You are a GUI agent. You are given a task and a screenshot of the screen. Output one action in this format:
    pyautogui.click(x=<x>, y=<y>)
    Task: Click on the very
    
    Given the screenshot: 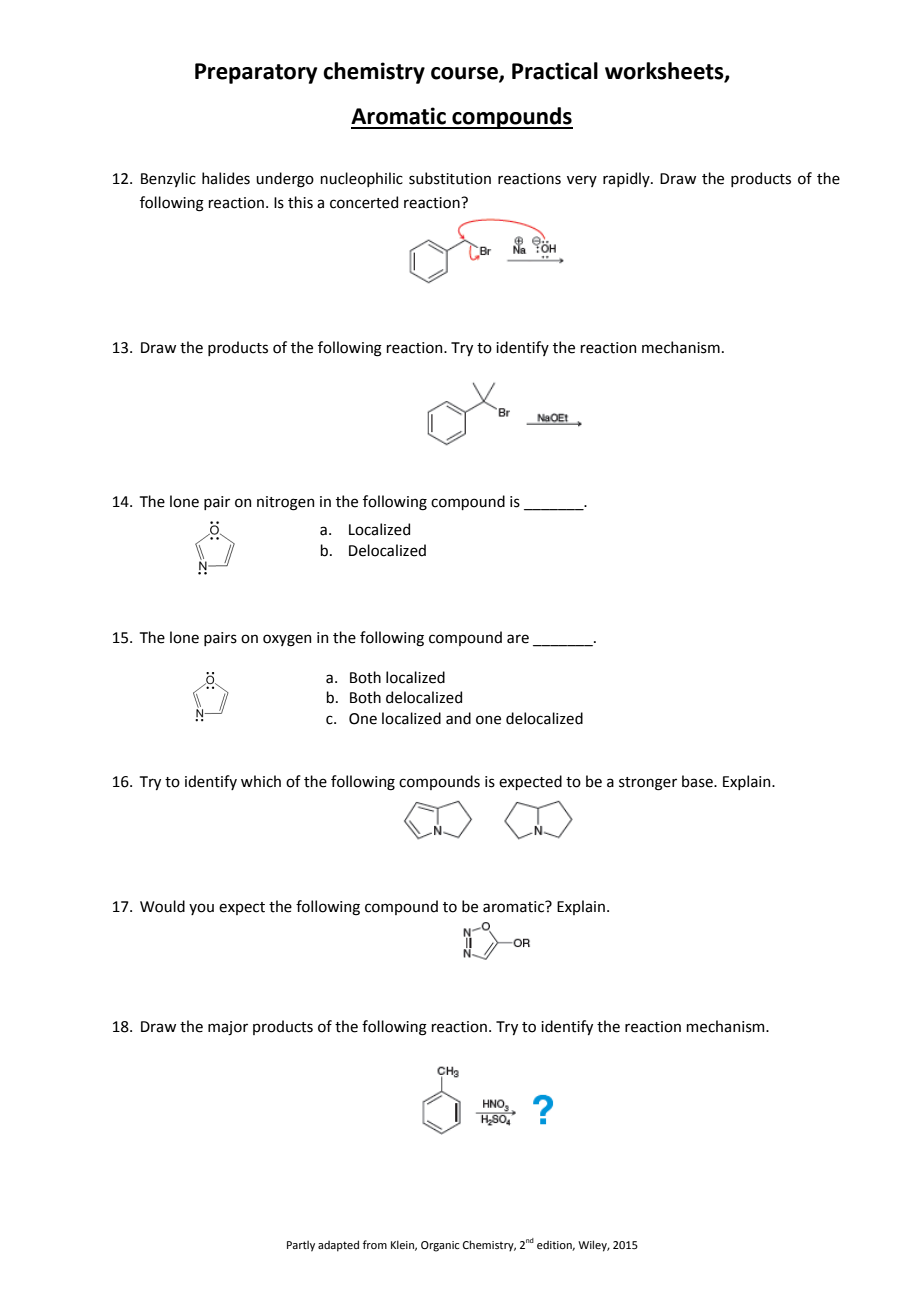 What is the action you would take?
    pyautogui.click(x=582, y=181)
